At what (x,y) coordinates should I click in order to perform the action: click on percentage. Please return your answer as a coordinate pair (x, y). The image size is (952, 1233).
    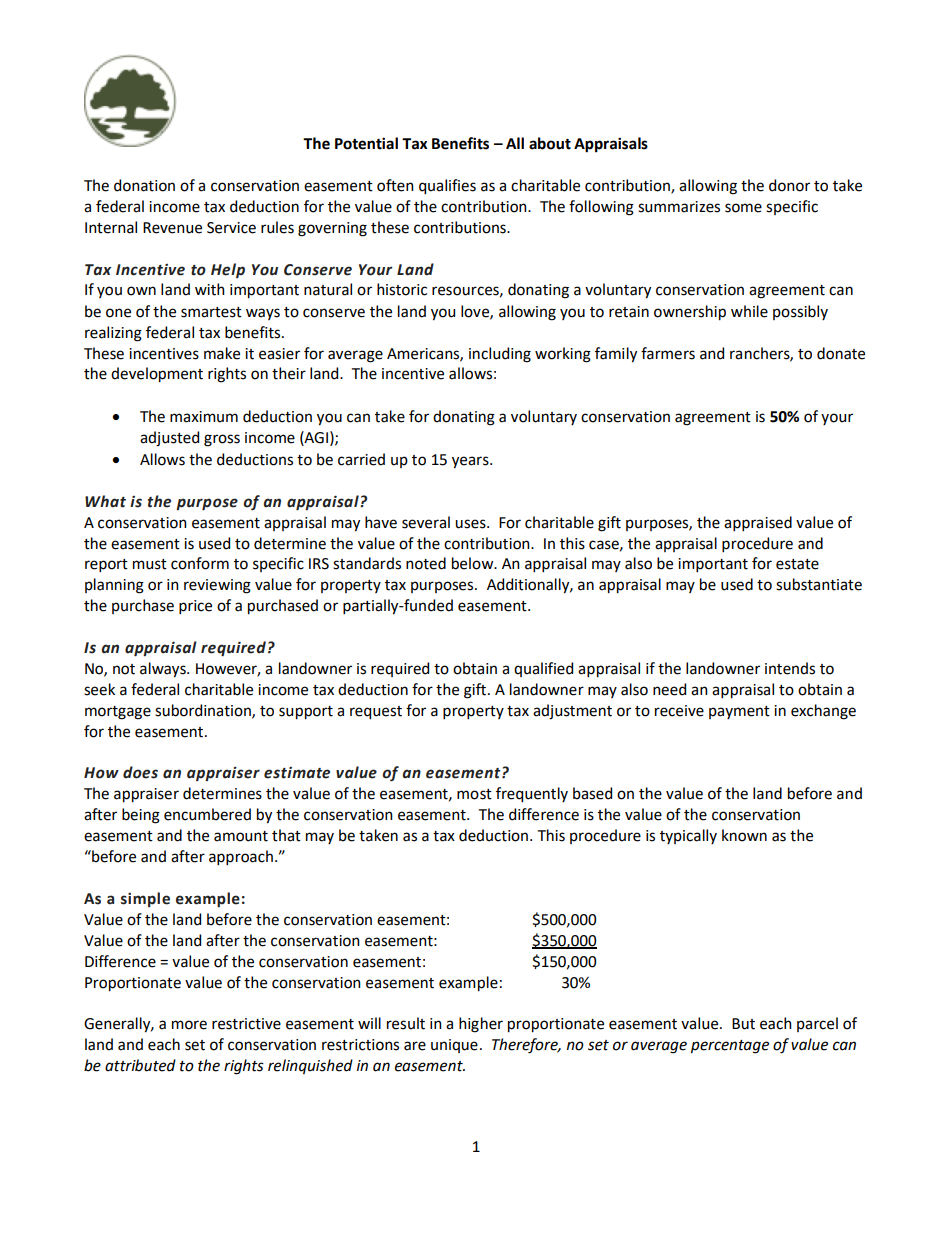
    Looking at the image, I should click on (730, 1047).
